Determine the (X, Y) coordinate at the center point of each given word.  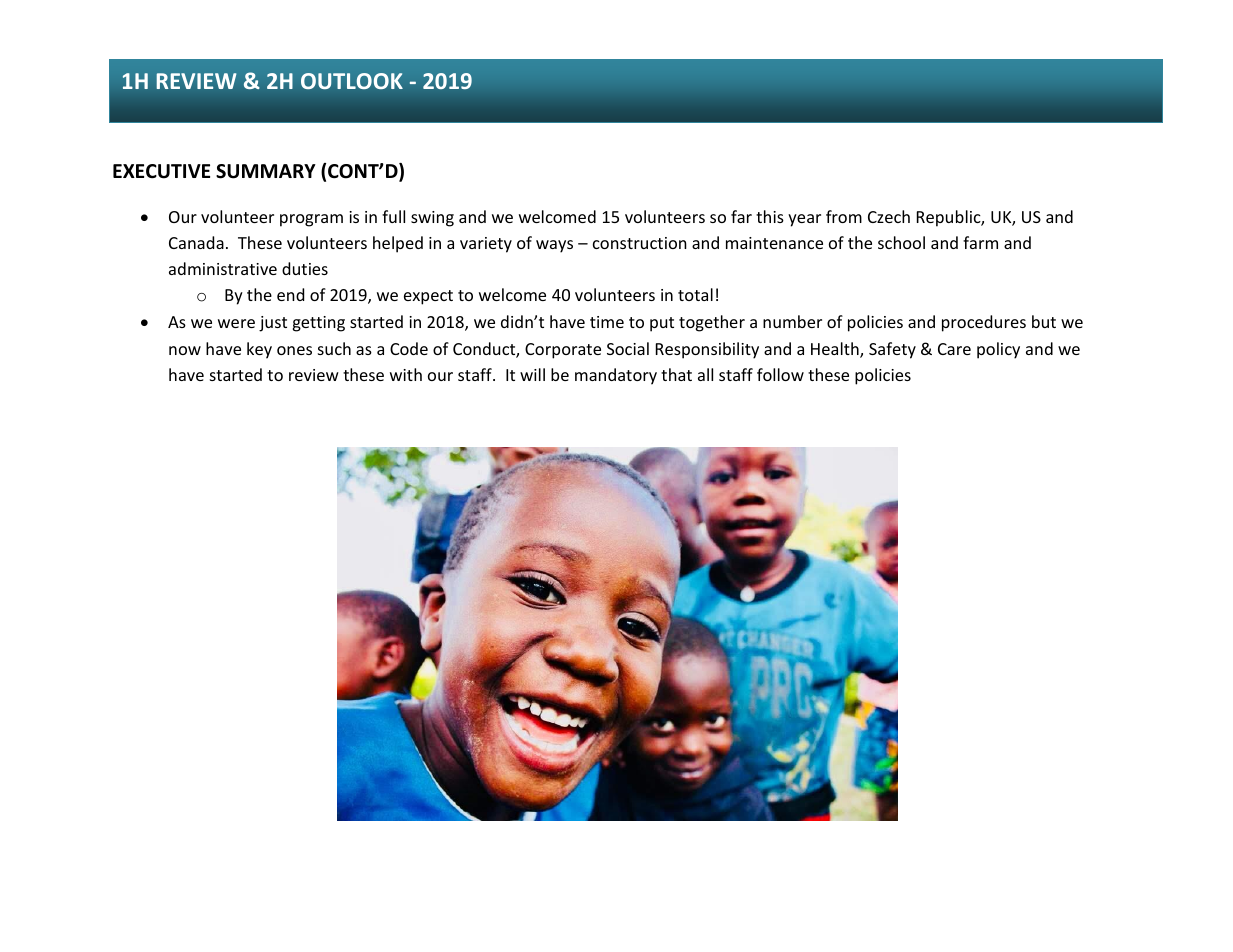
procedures (984, 323)
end (290, 294)
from (844, 216)
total (695, 294)
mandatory (616, 376)
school (901, 242)
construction (640, 243)
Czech (889, 216)
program (311, 220)
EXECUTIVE (161, 171)
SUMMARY (266, 171)
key (259, 350)
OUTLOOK (352, 81)
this (770, 216)
